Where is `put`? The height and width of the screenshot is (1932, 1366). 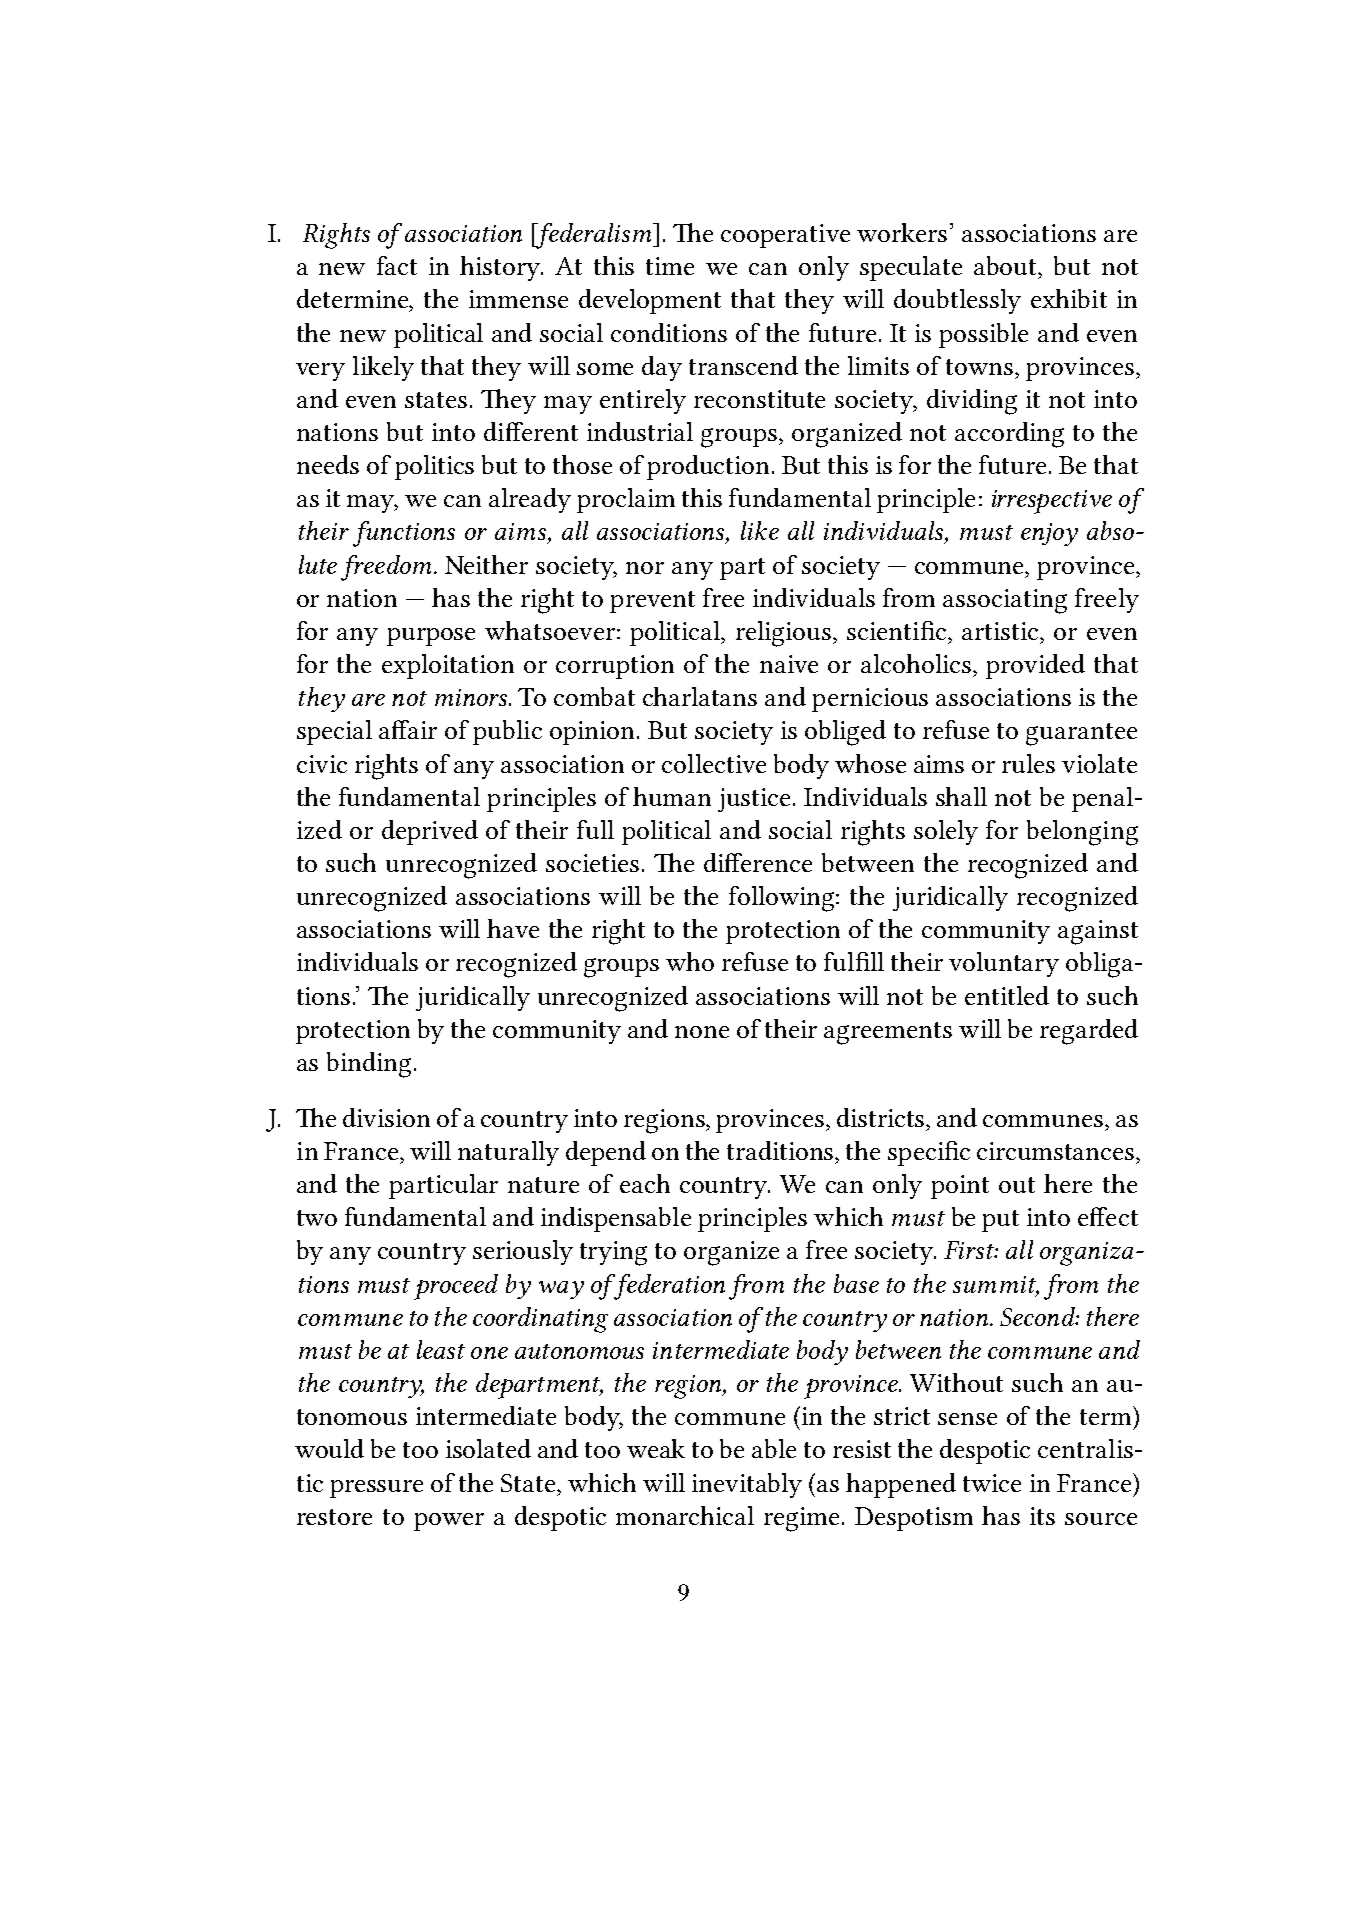
put is located at coordinates (1000, 1221).
